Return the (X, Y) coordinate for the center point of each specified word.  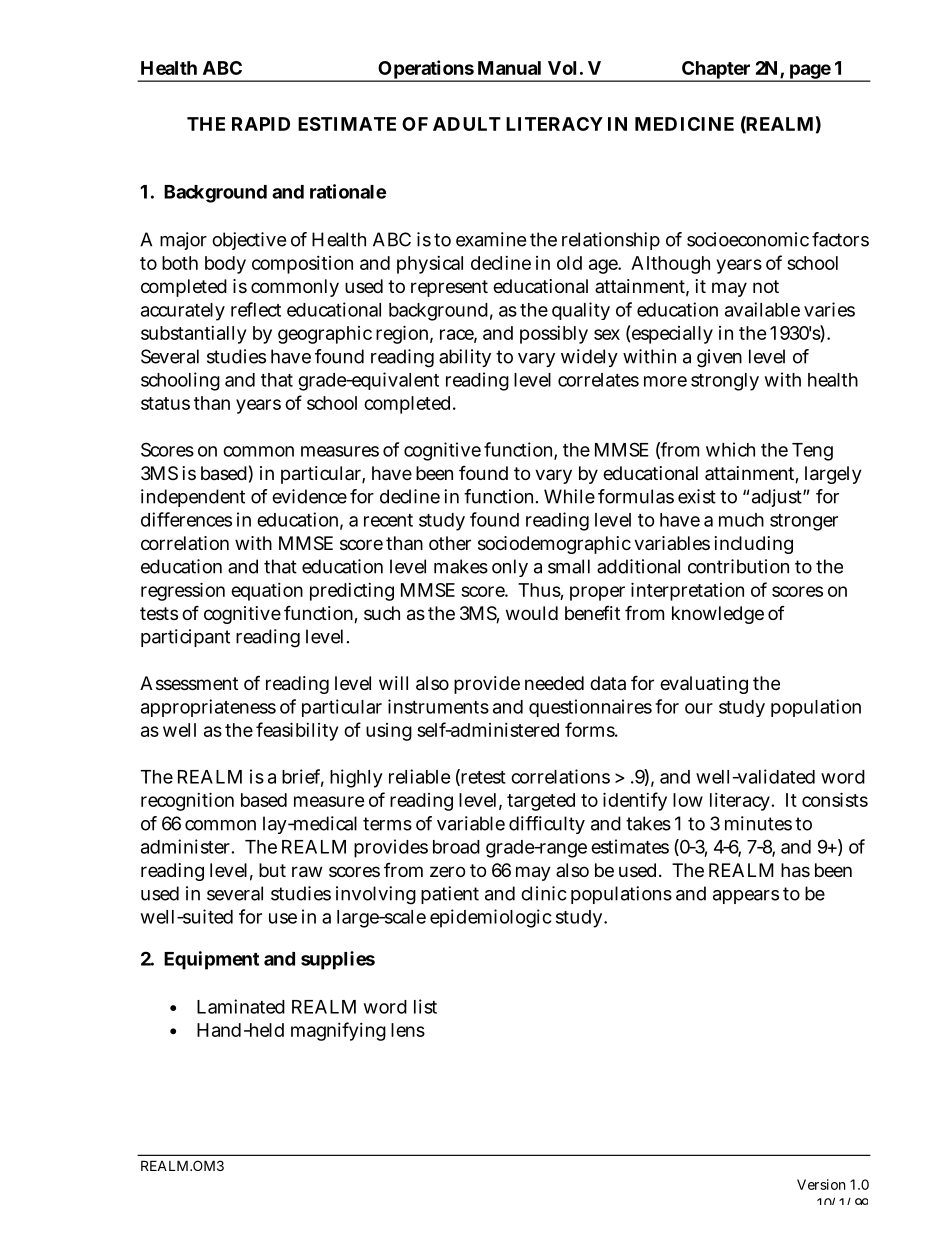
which (730, 449)
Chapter (716, 71)
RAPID (261, 124)
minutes (758, 823)
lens (408, 1030)
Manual (509, 68)
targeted (541, 802)
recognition (187, 801)
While (569, 496)
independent (193, 498)
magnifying (338, 1031)
